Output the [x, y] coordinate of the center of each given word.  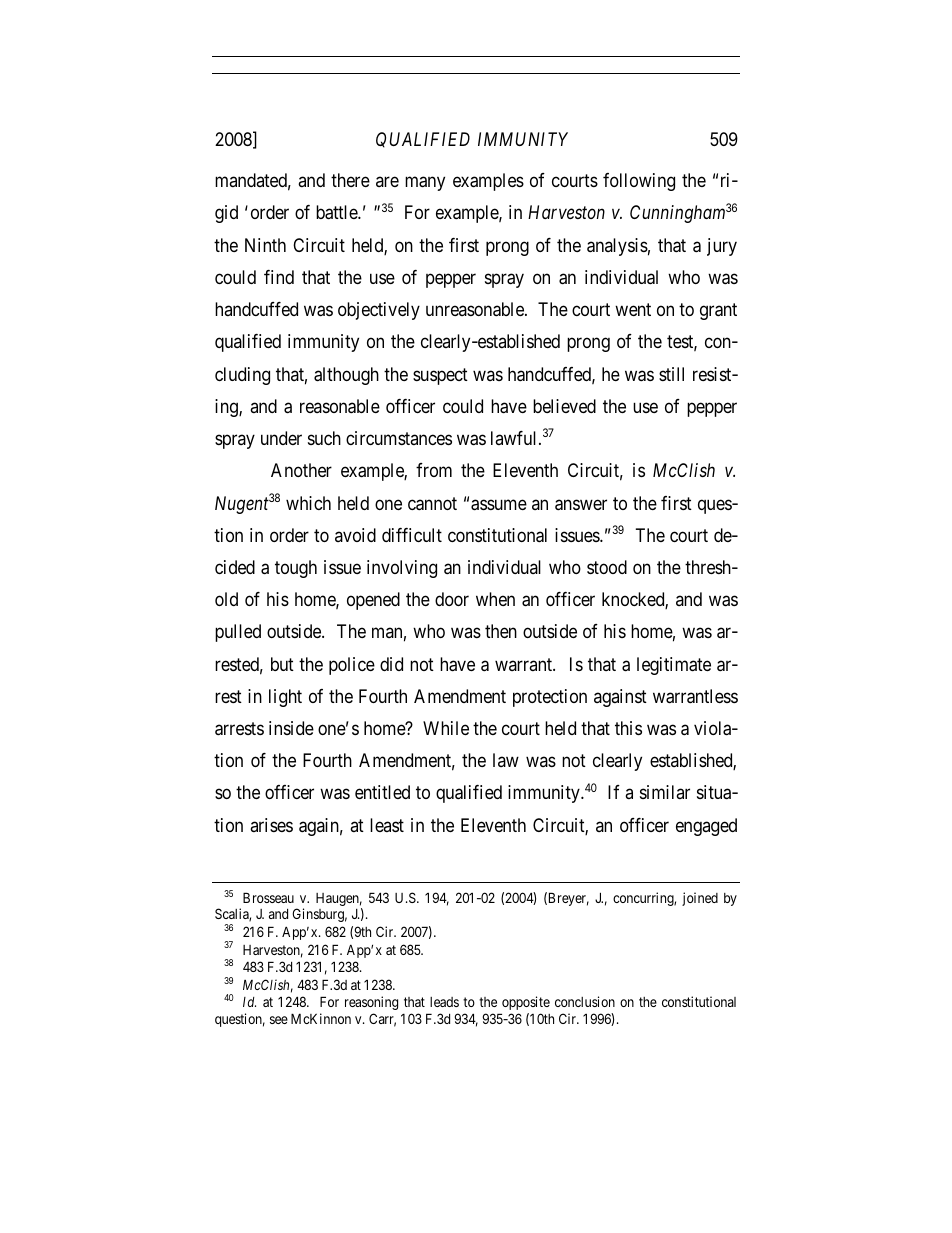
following [639, 182]
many [425, 184]
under [281, 438]
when [495, 599]
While [446, 728]
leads [444, 1002]
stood [607, 567]
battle [337, 212]
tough [296, 569]
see [279, 1020]
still [671, 374]
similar [665, 792]
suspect [440, 376]
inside [291, 728]
